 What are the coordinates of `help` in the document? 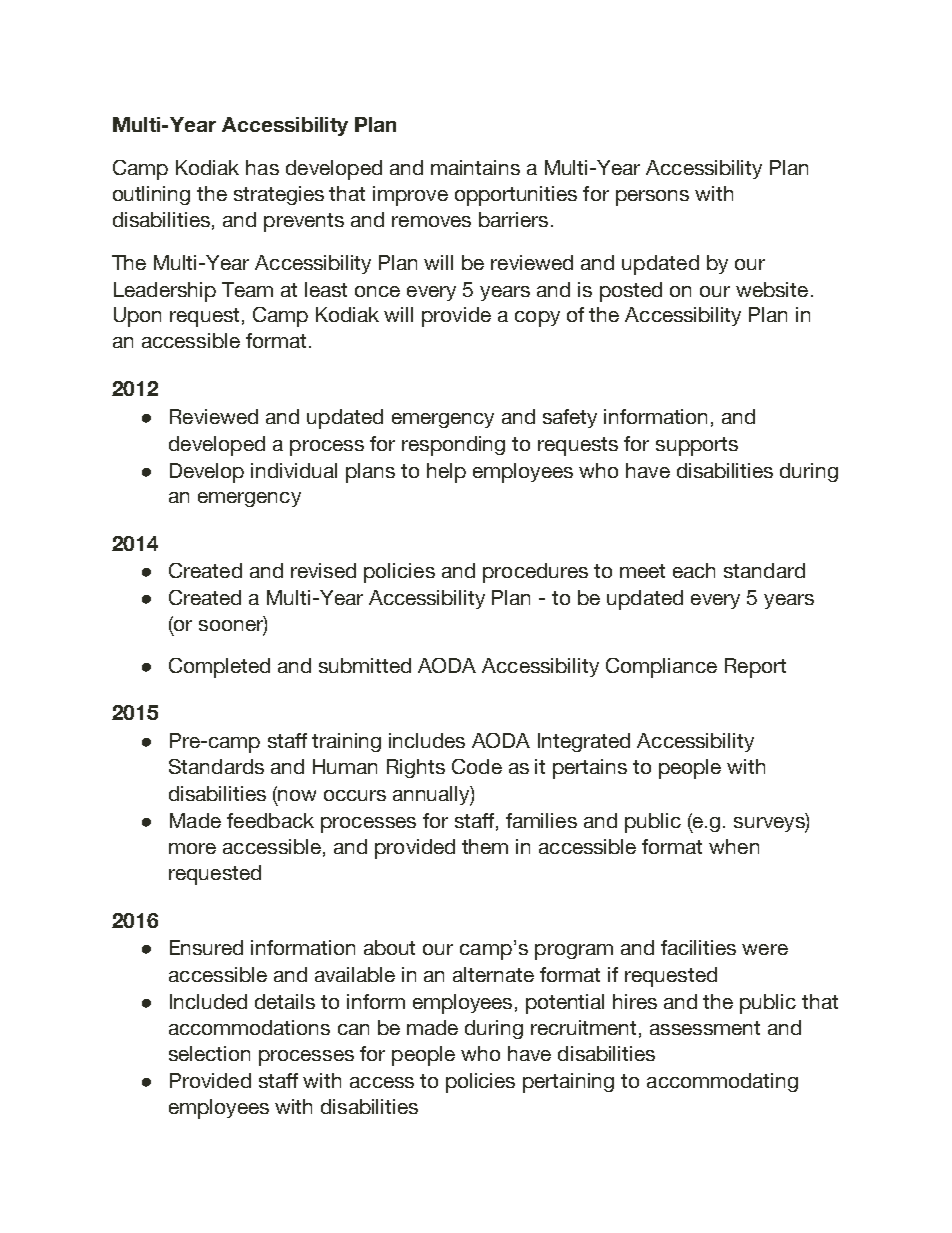 It's located at (446, 473).
